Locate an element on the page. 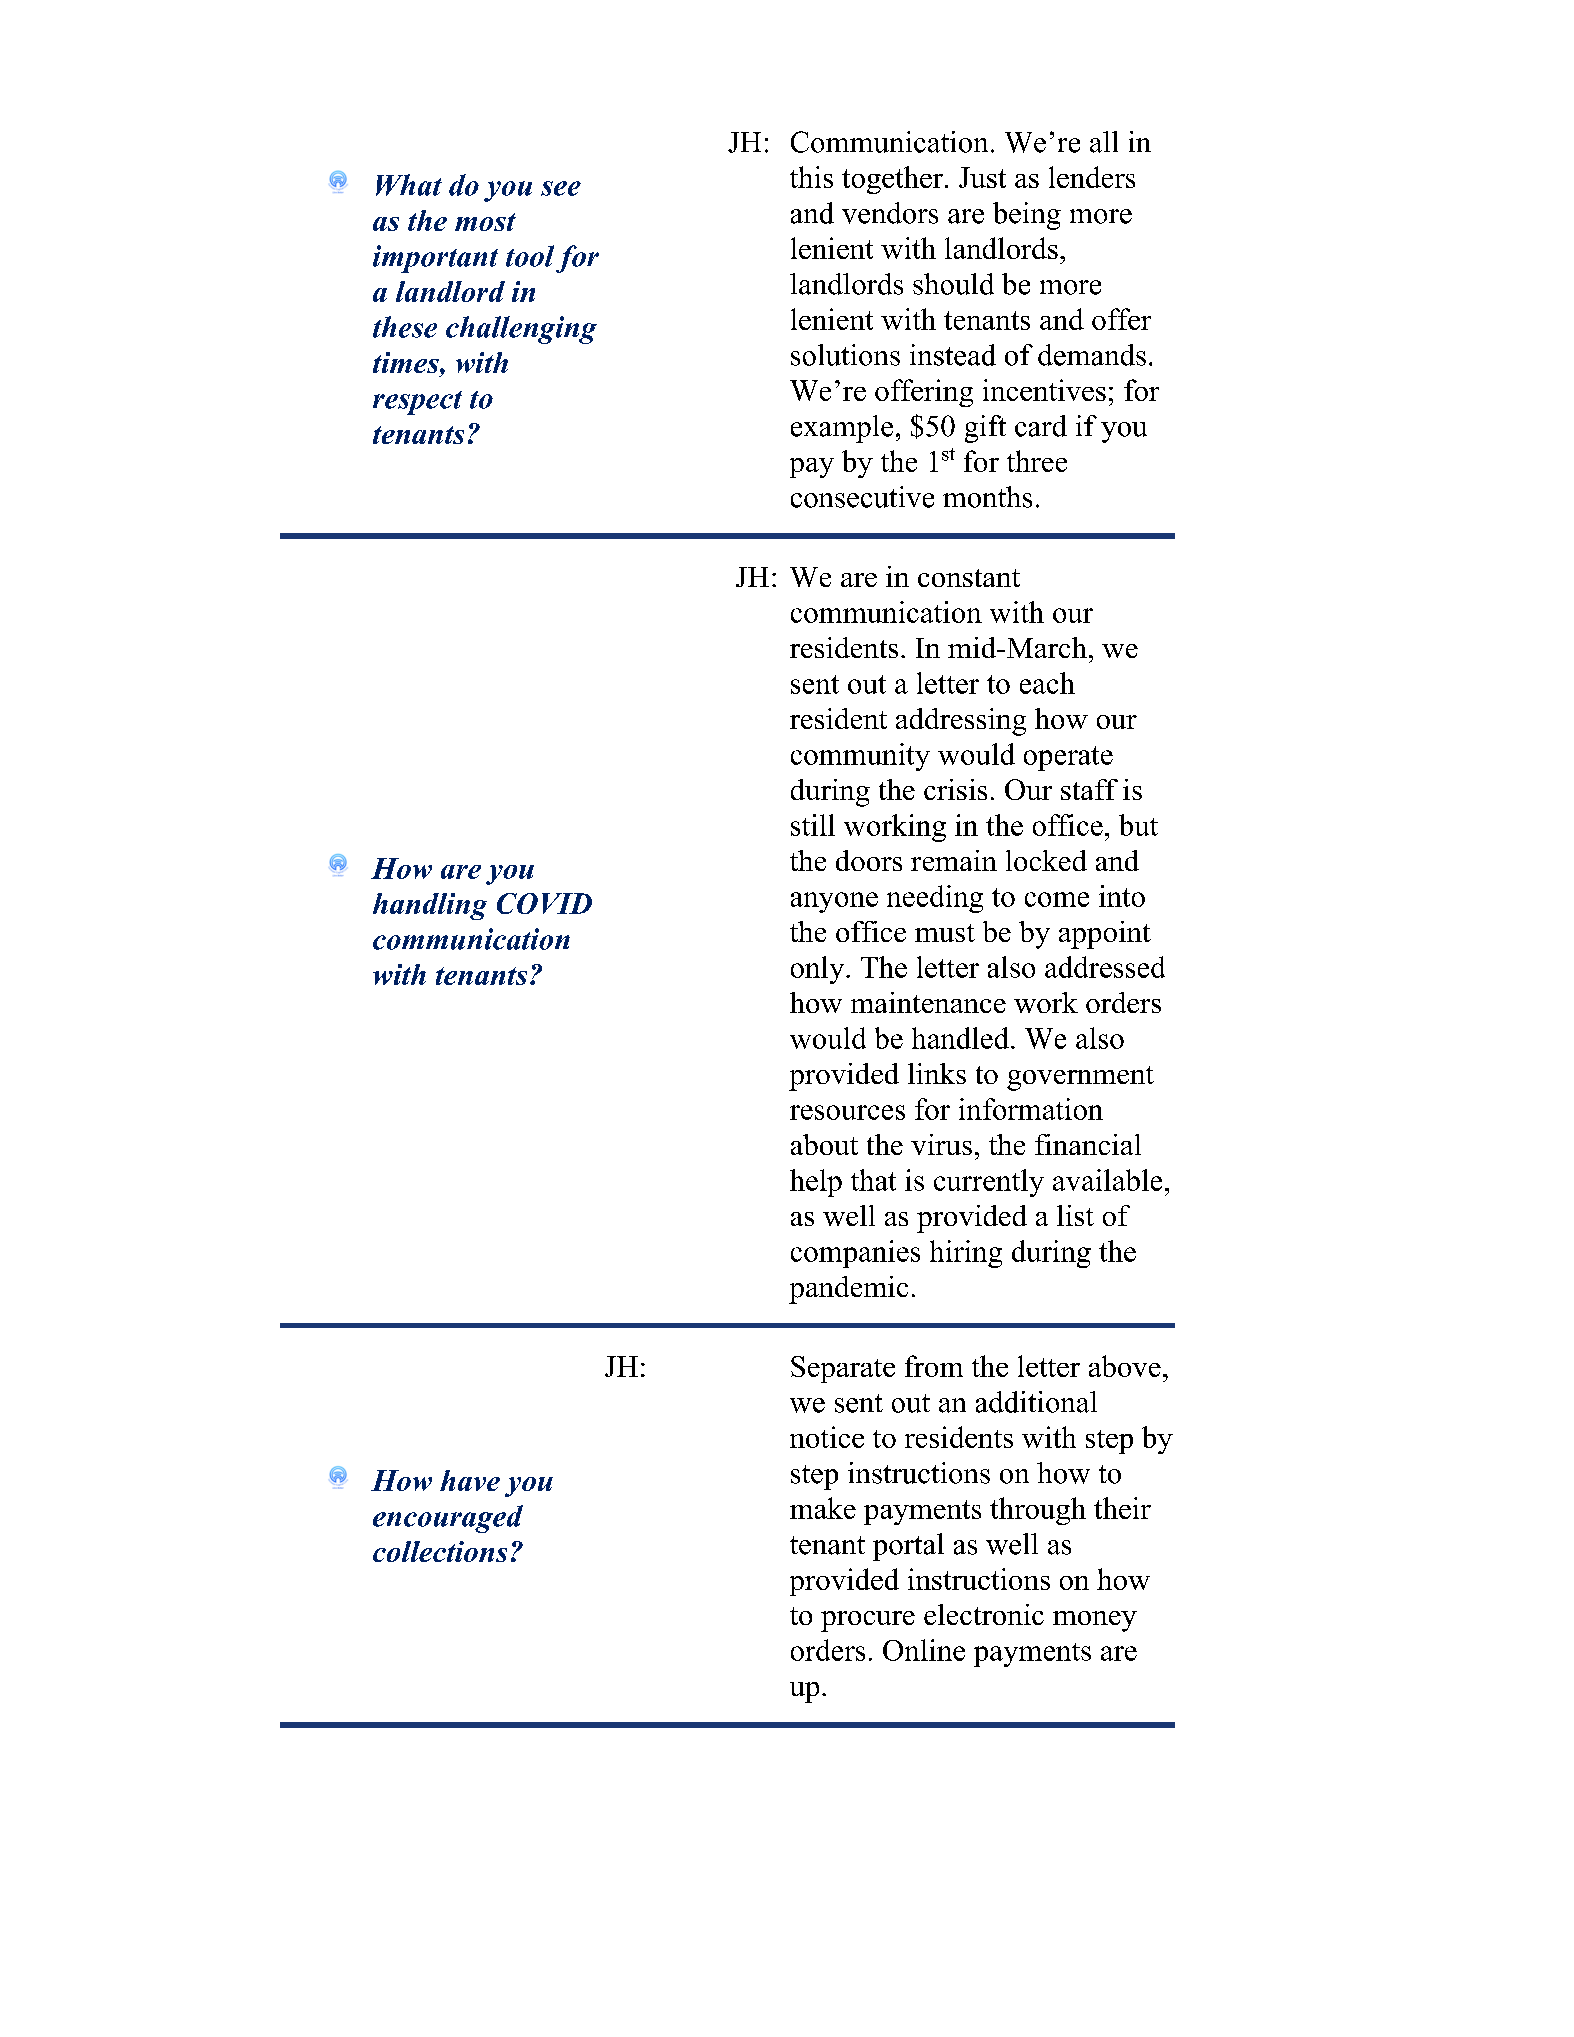 The width and height of the image is (1574, 2037). about is located at coordinates (824, 1144).
